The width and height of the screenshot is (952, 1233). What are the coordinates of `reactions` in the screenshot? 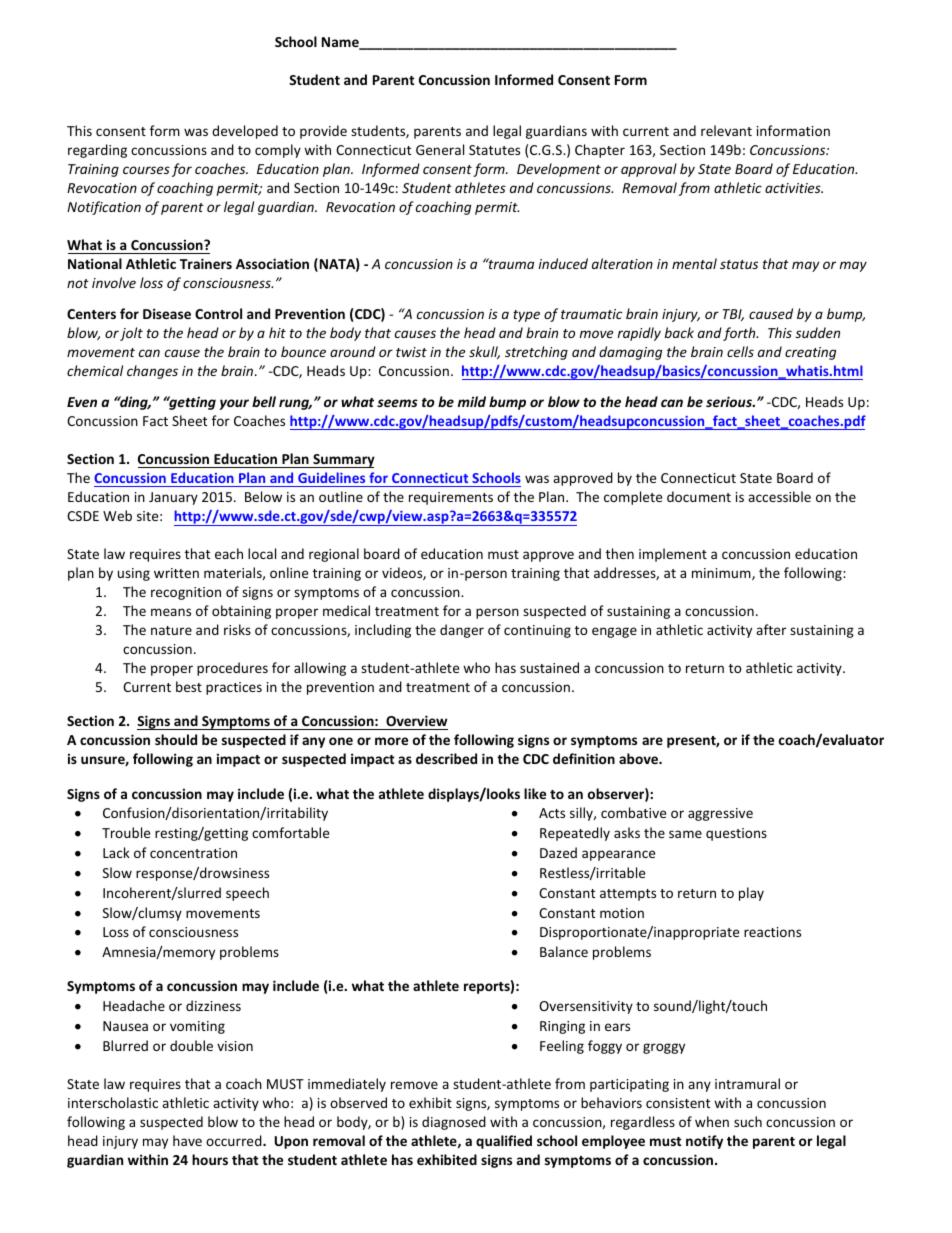 It's located at (772, 932).
